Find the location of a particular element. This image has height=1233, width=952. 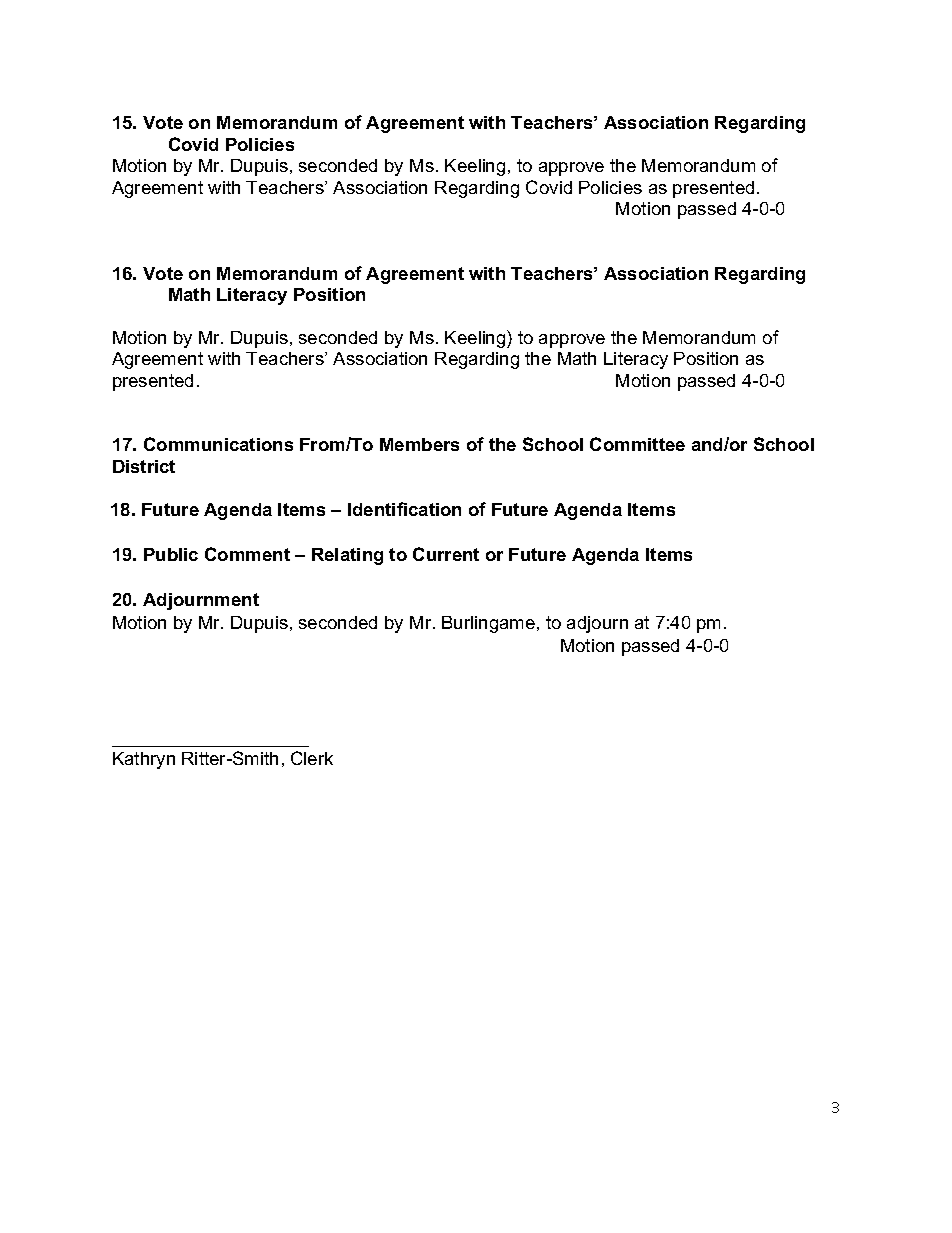

Identification is located at coordinates (404, 509).
